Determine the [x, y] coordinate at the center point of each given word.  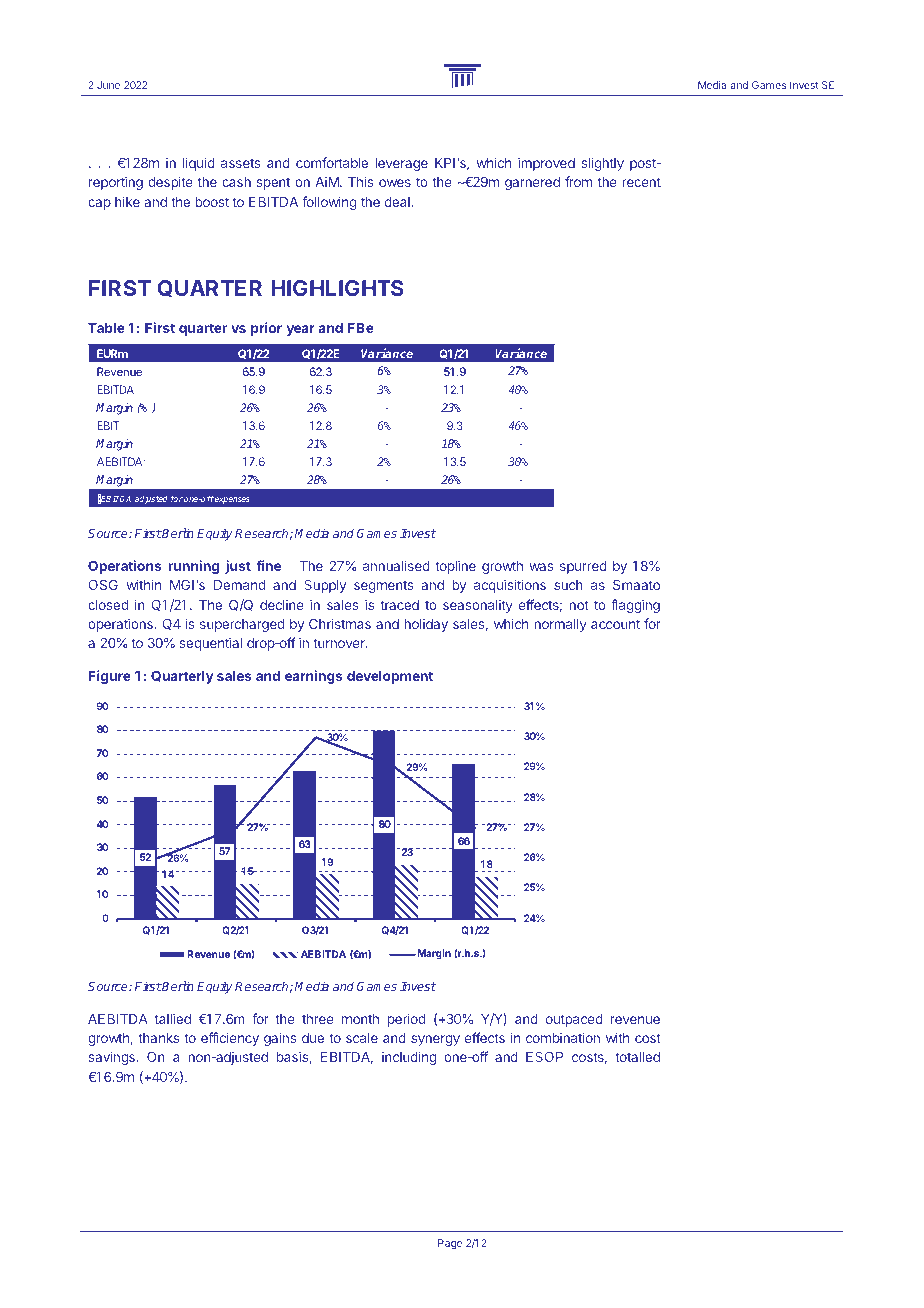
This [361, 181]
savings [112, 1058]
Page [450, 1244]
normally [560, 625]
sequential [210, 644]
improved [546, 164]
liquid [199, 164]
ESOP [544, 1057]
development [390, 677]
